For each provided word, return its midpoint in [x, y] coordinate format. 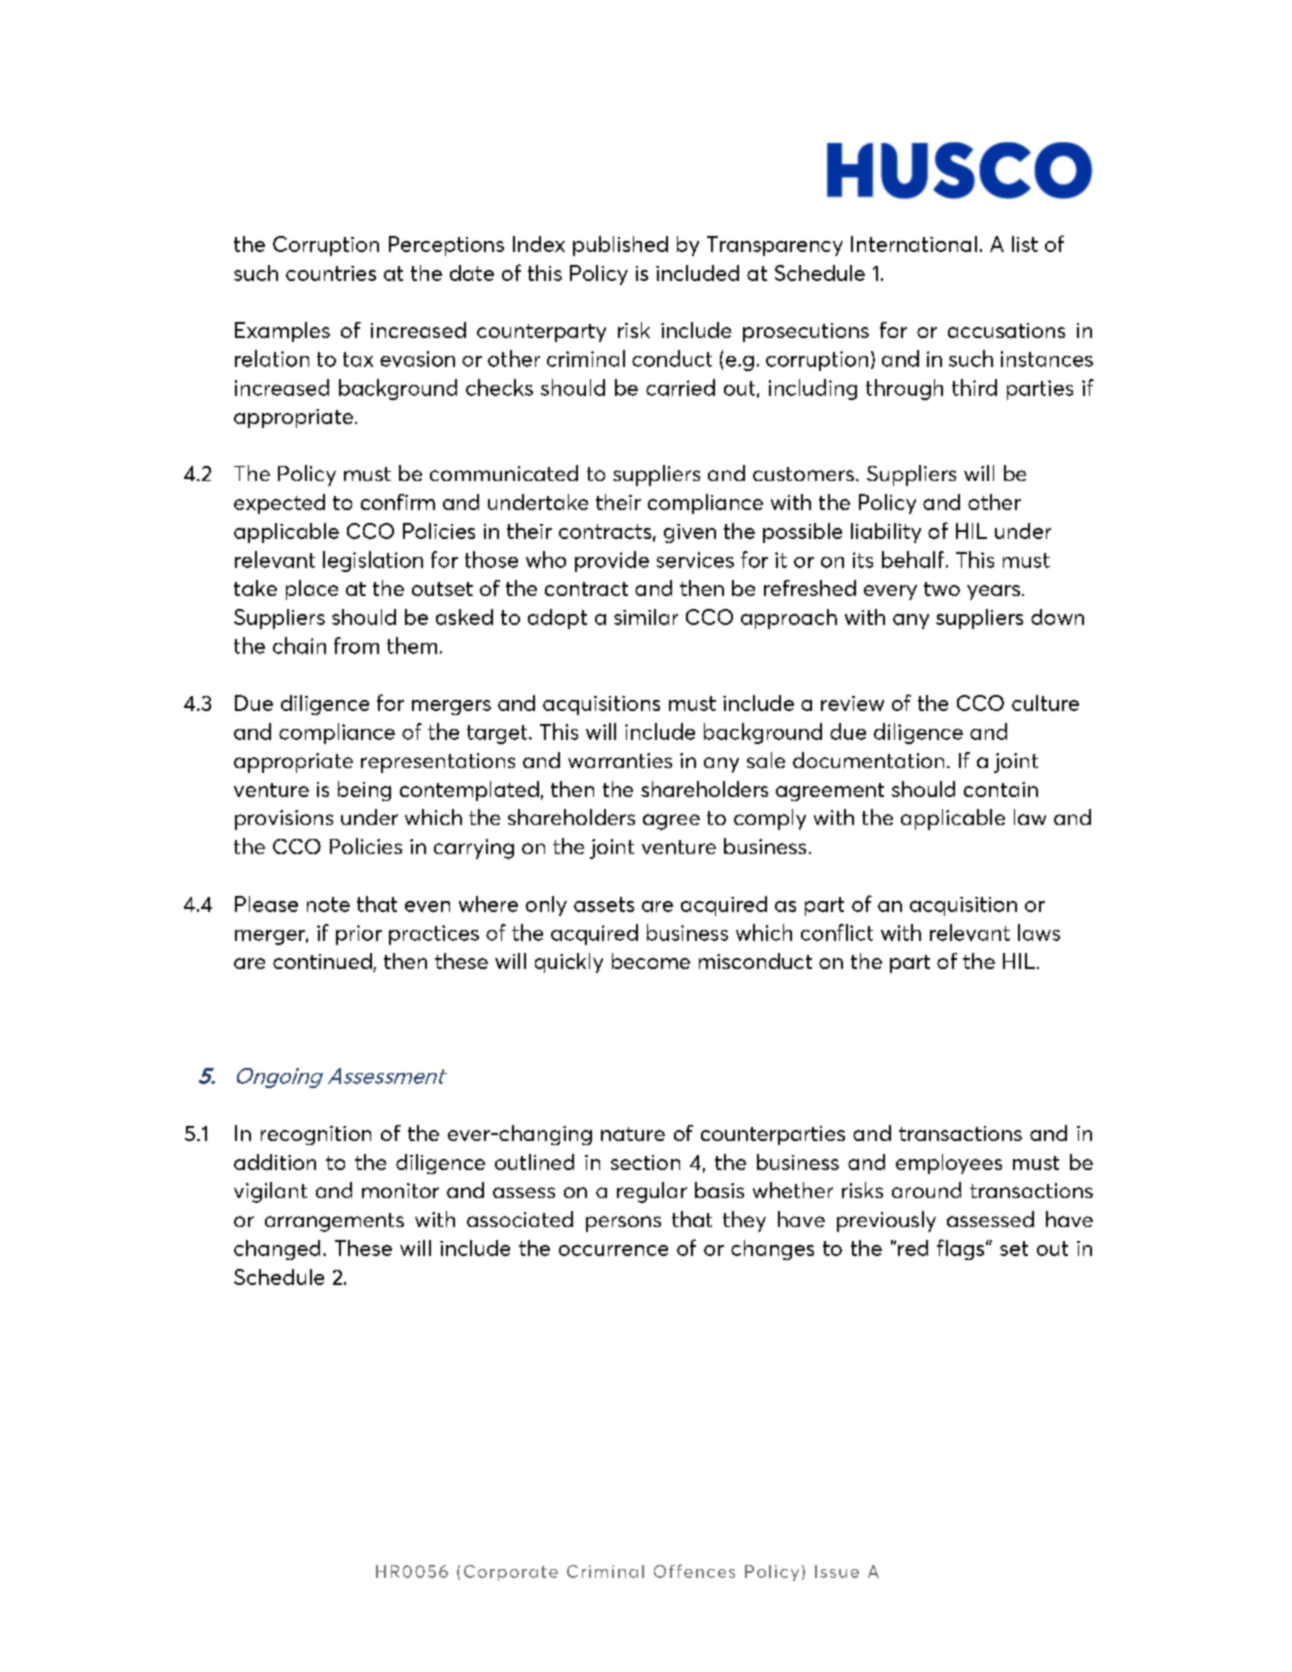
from [356, 645]
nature [633, 1134]
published [620, 246]
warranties [620, 760]
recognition [316, 1135]
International [914, 244]
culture [1045, 703]
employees [949, 1164]
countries [331, 273]
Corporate [511, 1573]
